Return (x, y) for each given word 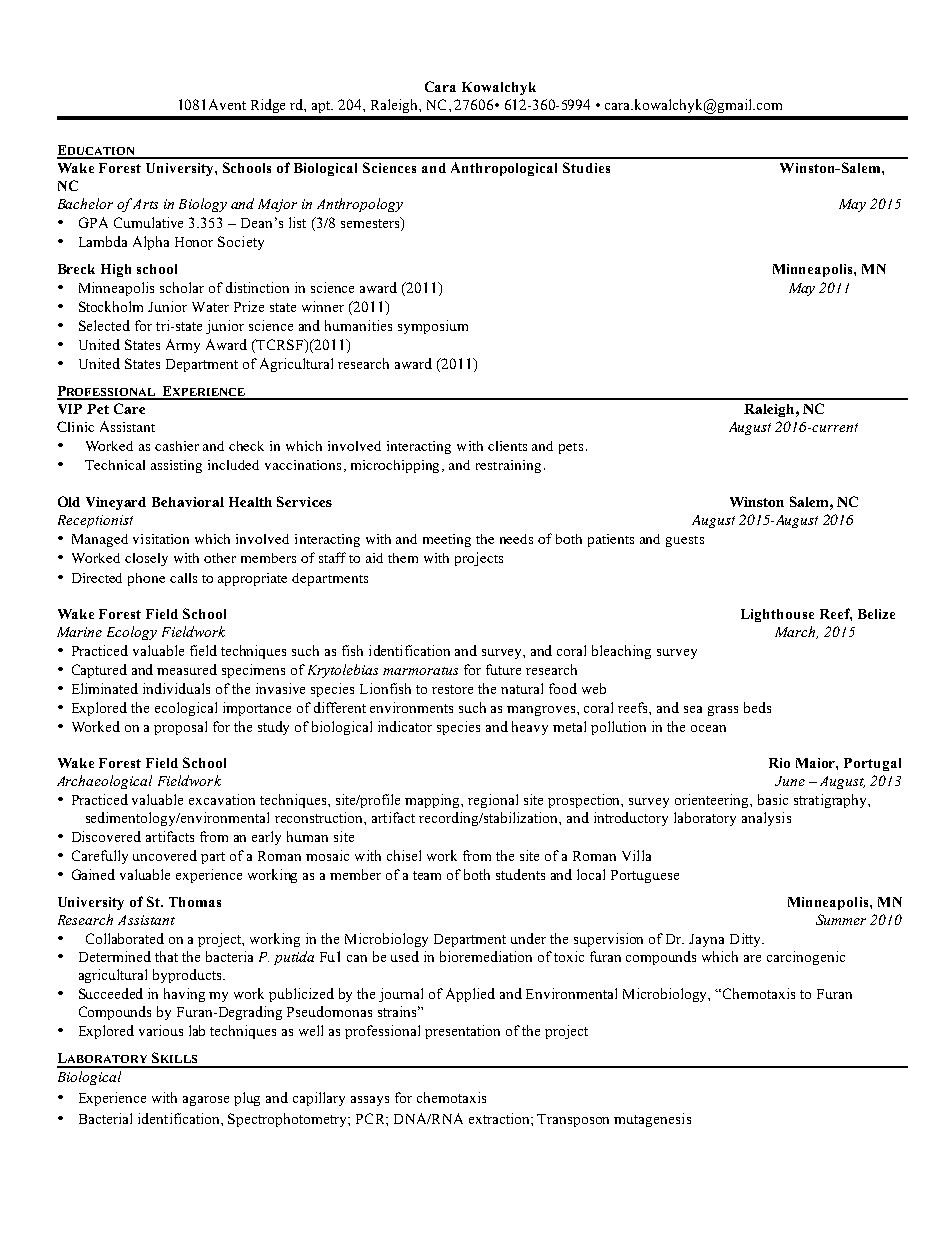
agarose (206, 1101)
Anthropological (504, 169)
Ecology (132, 633)
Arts (145, 204)
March (796, 632)
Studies (586, 167)
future (503, 669)
